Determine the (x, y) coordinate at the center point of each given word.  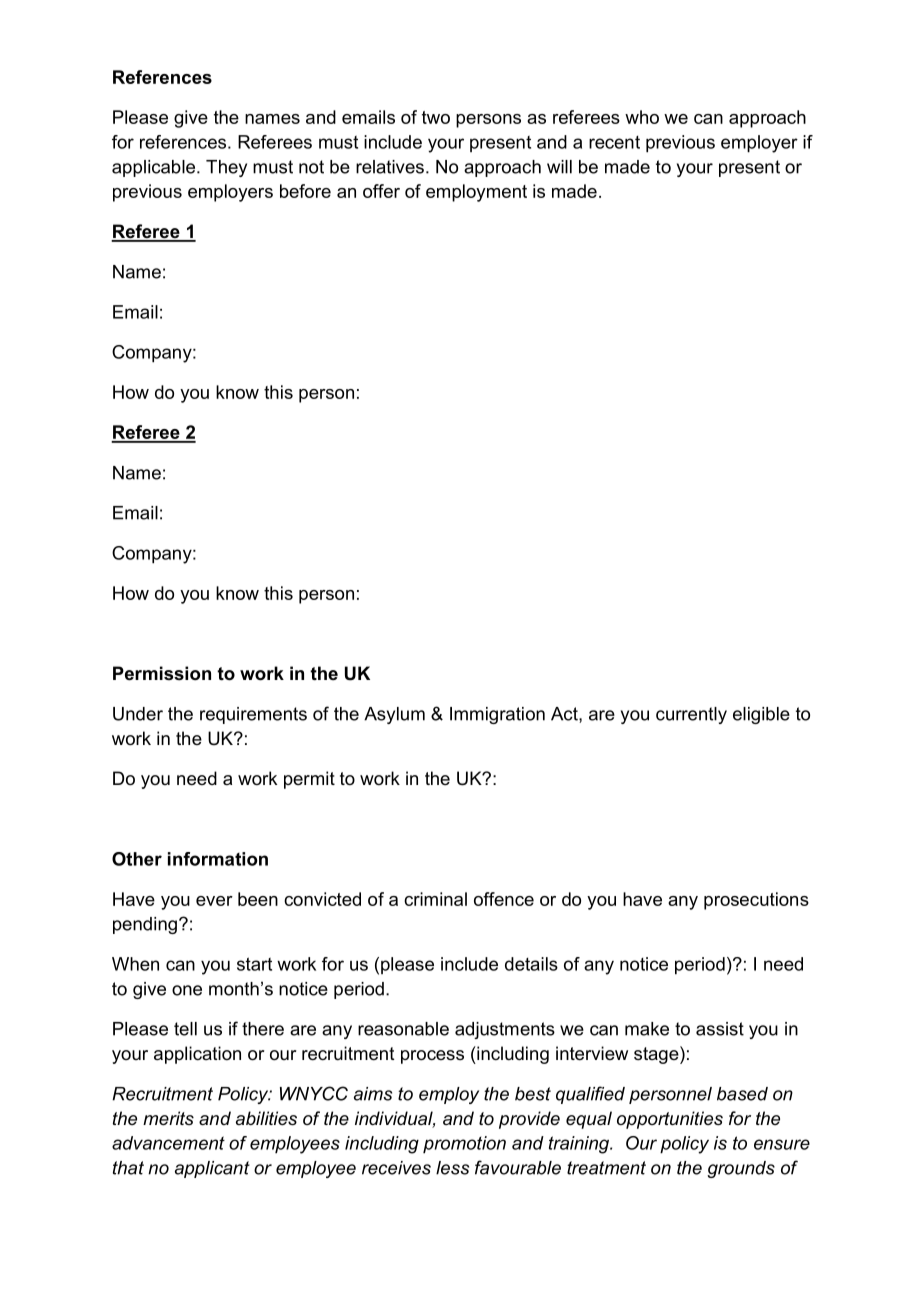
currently (691, 715)
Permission (162, 673)
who (642, 117)
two (436, 117)
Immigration (497, 715)
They (226, 168)
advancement (168, 1143)
